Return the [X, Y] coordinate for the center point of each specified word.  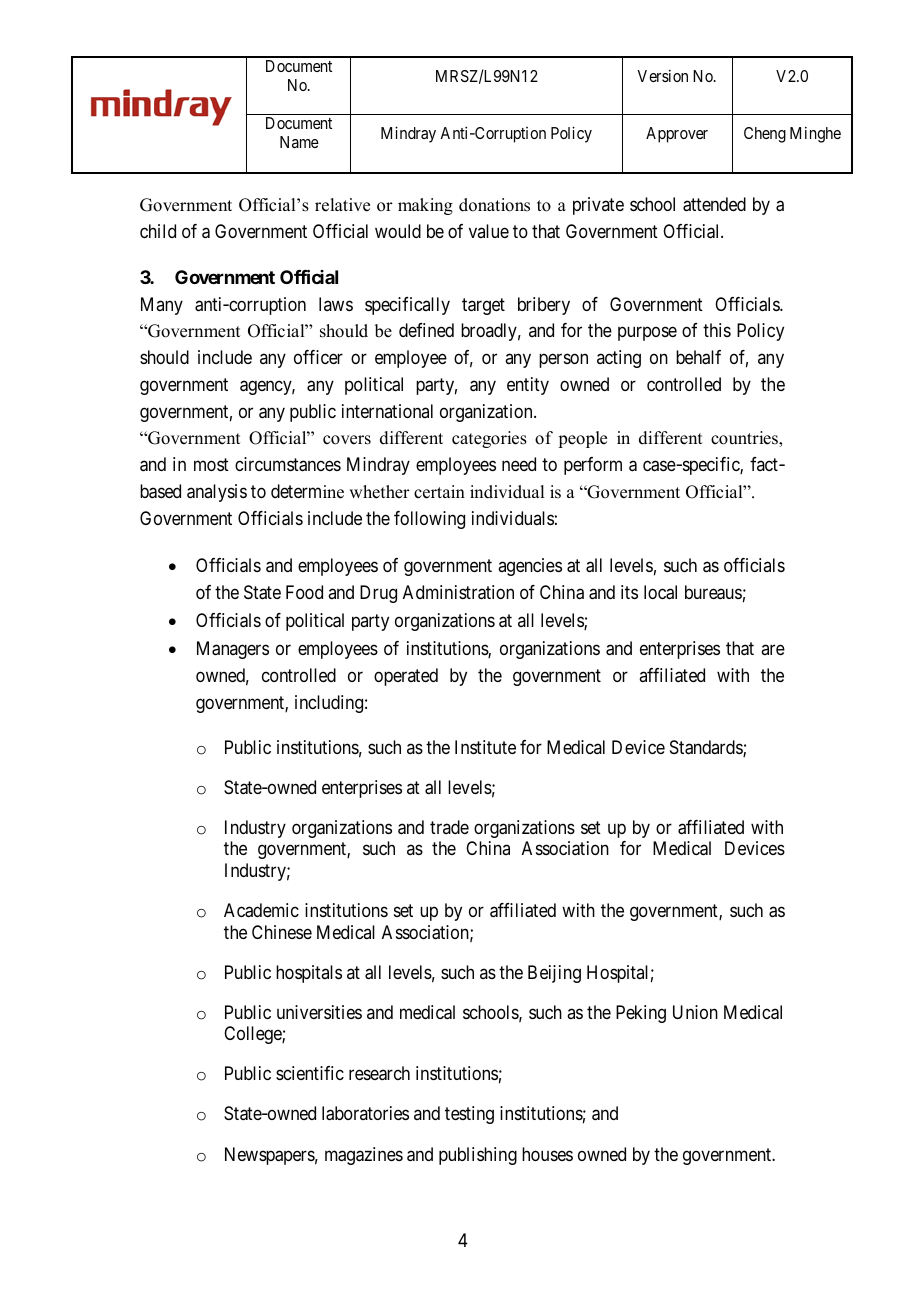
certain [439, 492]
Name [299, 142]
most [211, 465]
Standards [707, 748]
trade [449, 827]
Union [695, 1012]
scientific [310, 1073]
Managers [233, 650]
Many [162, 306]
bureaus [713, 592]
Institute [485, 747]
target [483, 306]
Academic [261, 910]
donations [494, 205]
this [717, 330]
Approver [677, 135]
